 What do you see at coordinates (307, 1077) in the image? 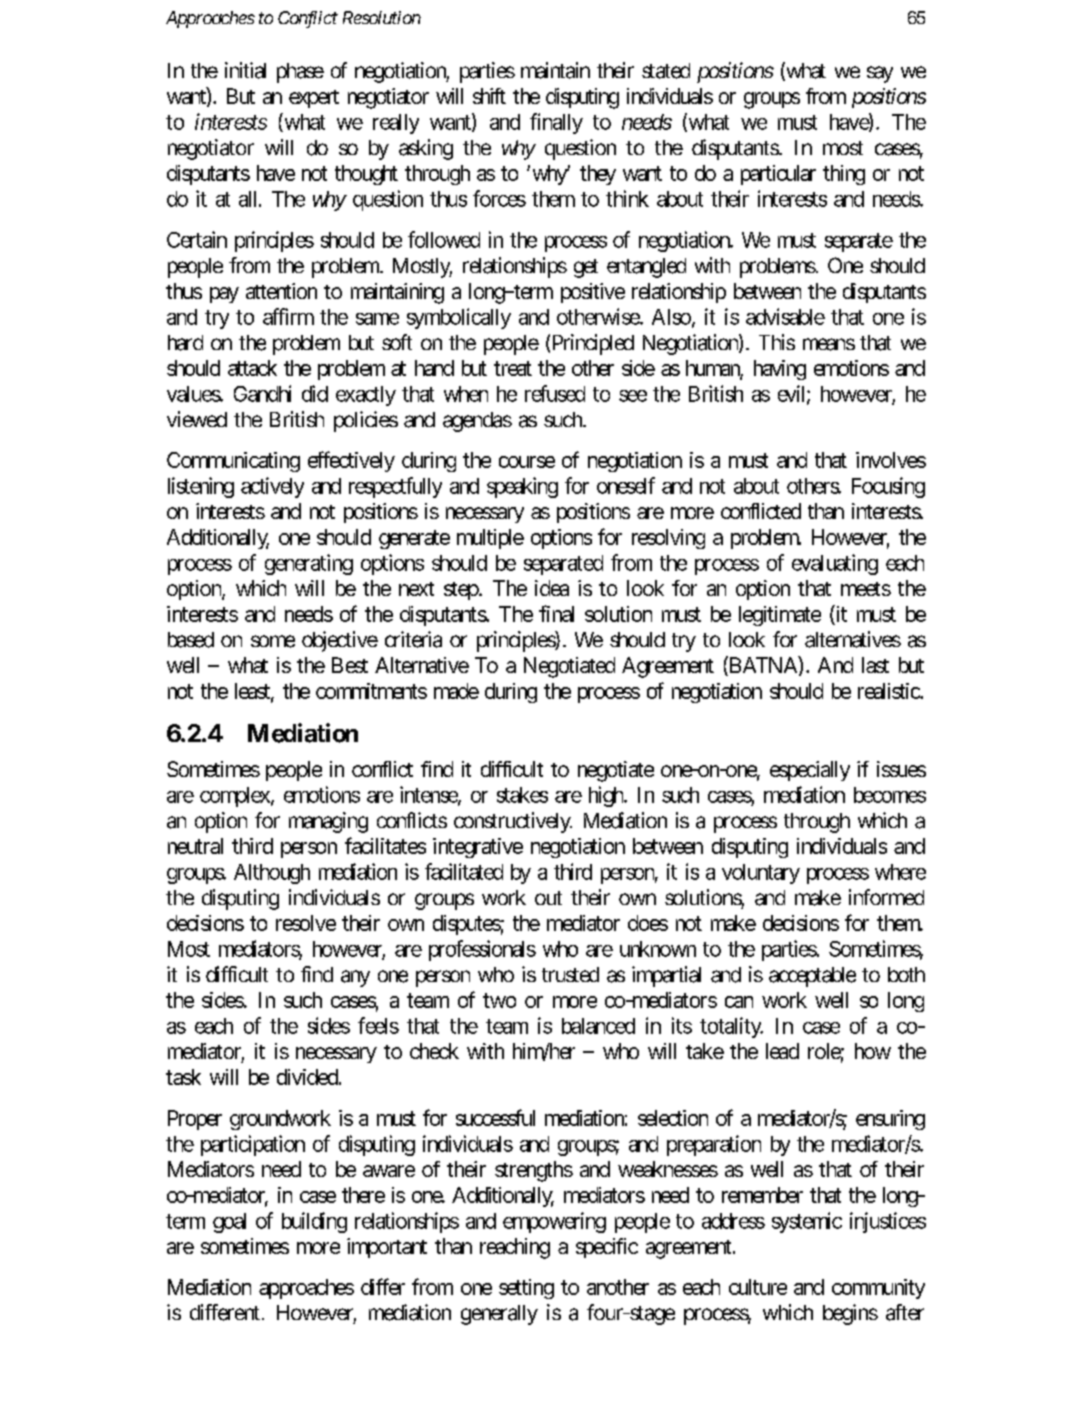
I see `divided` at bounding box center [307, 1077].
